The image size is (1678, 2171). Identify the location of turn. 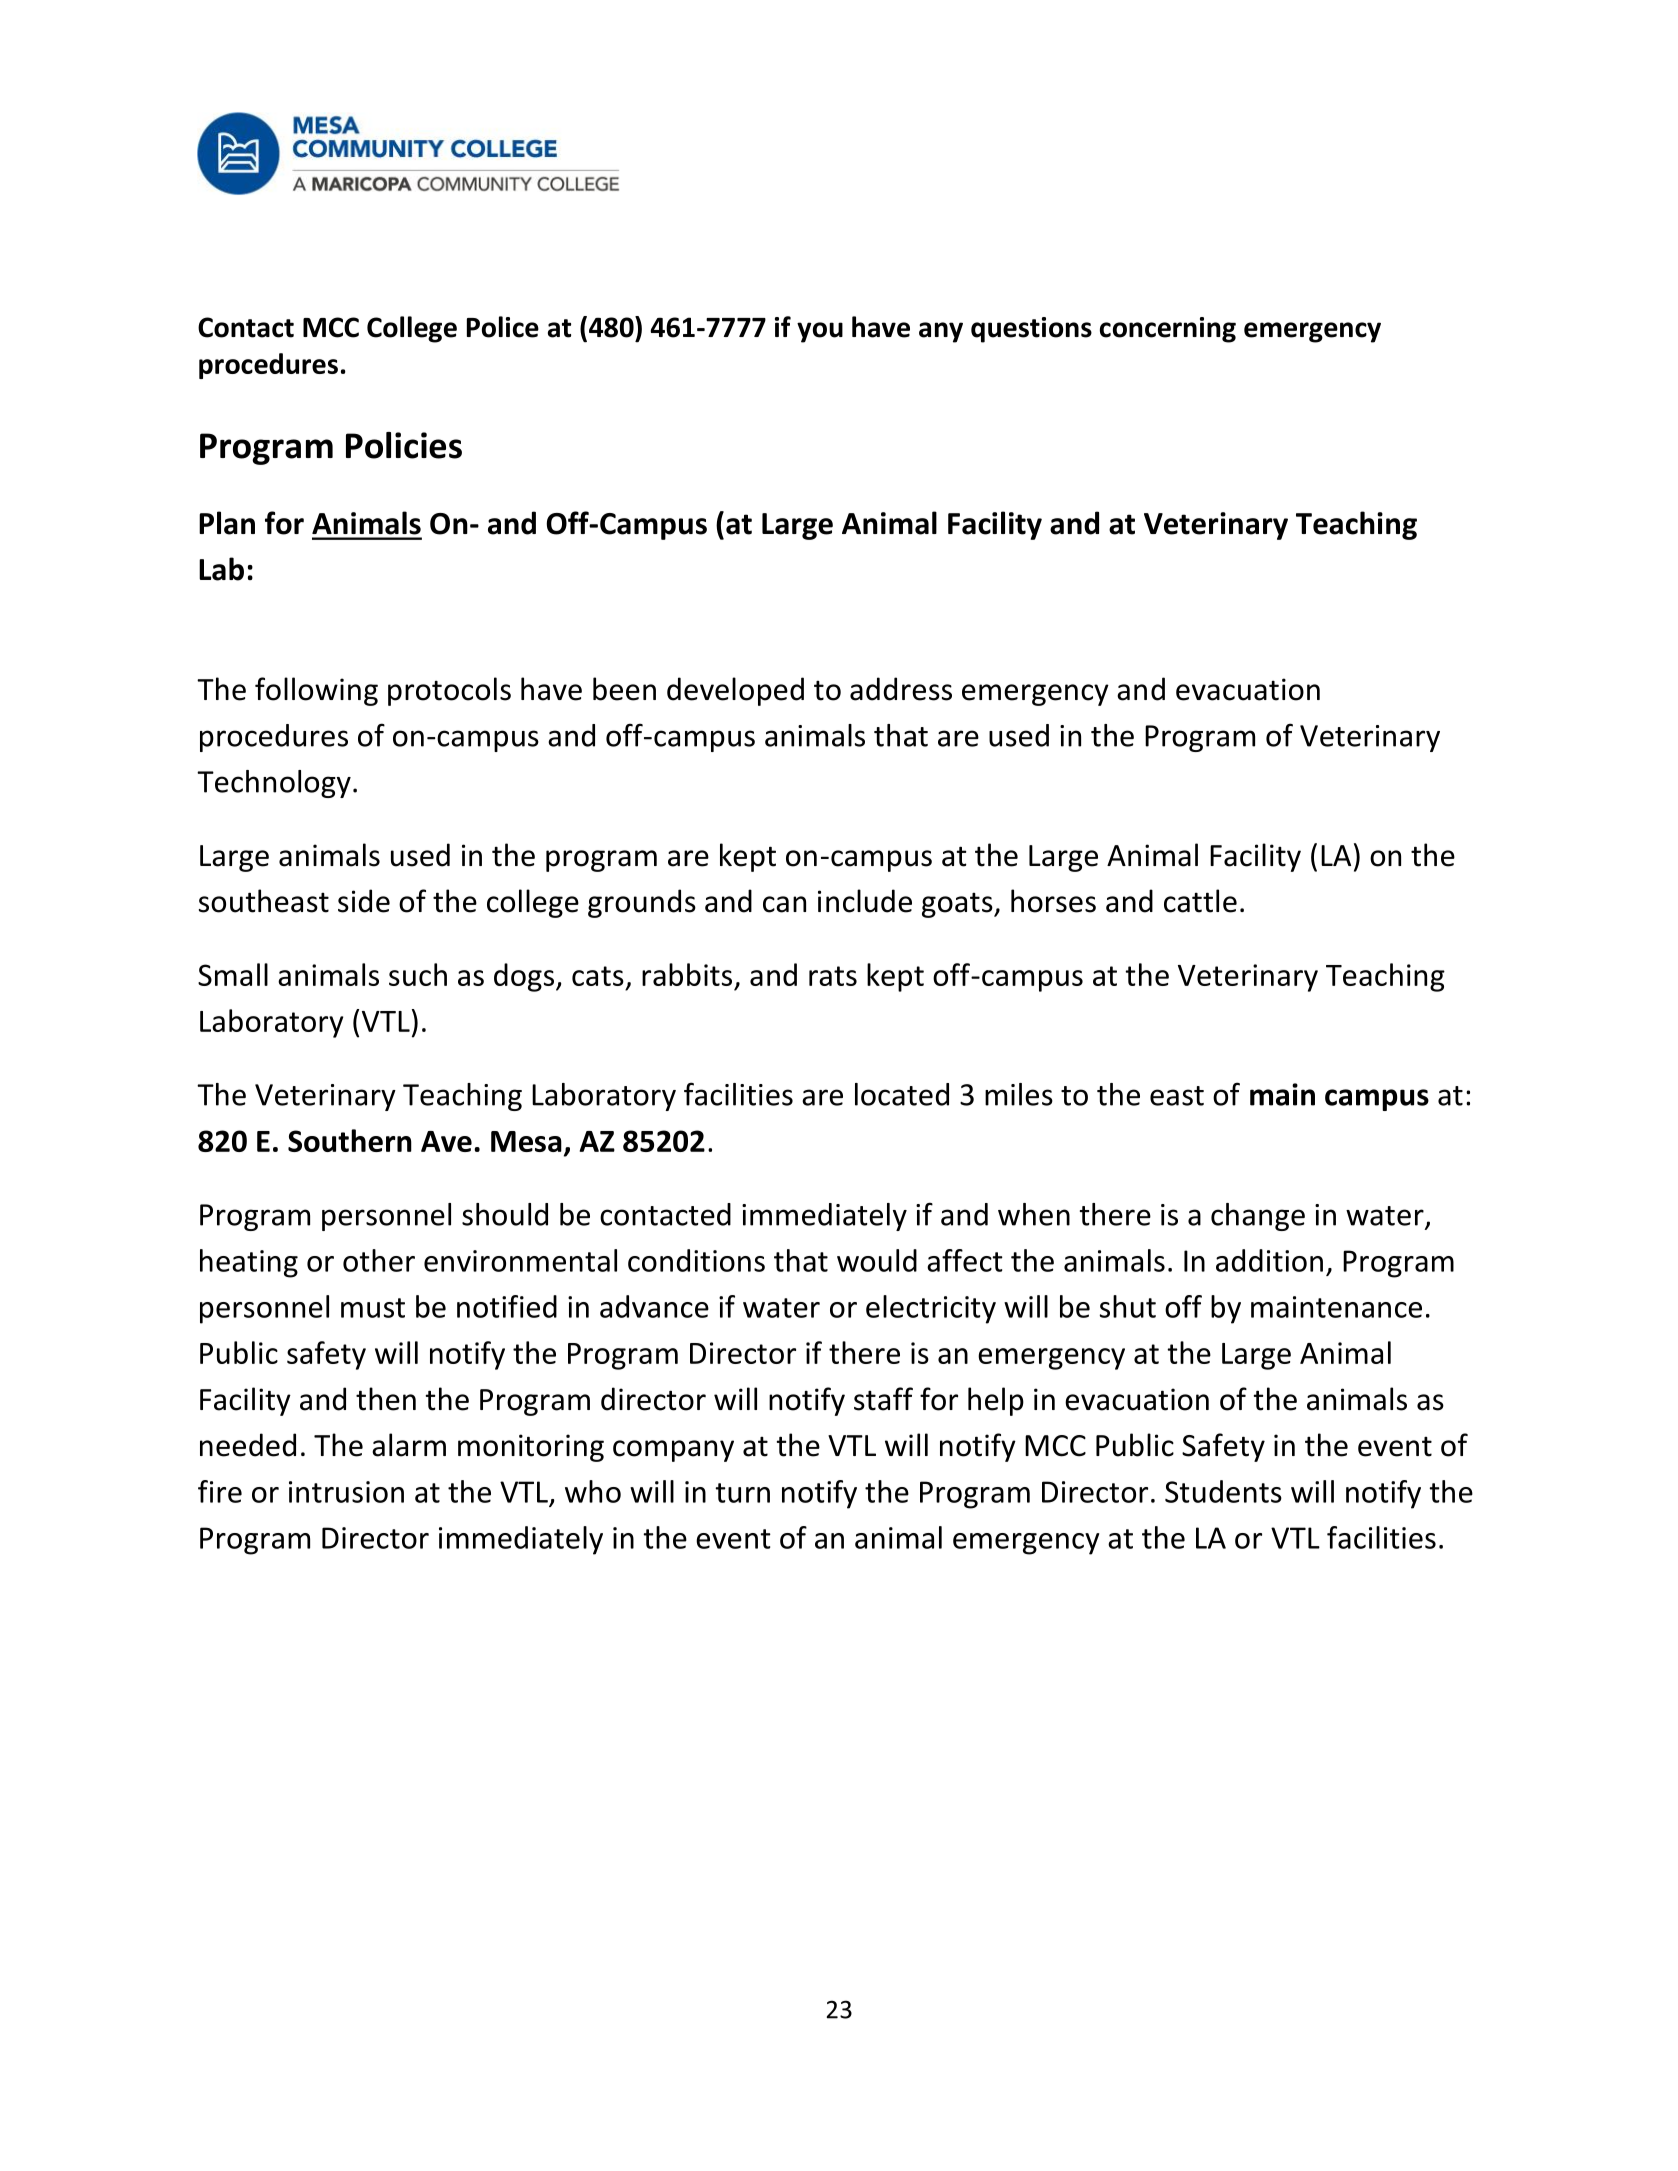
(742, 1493).
